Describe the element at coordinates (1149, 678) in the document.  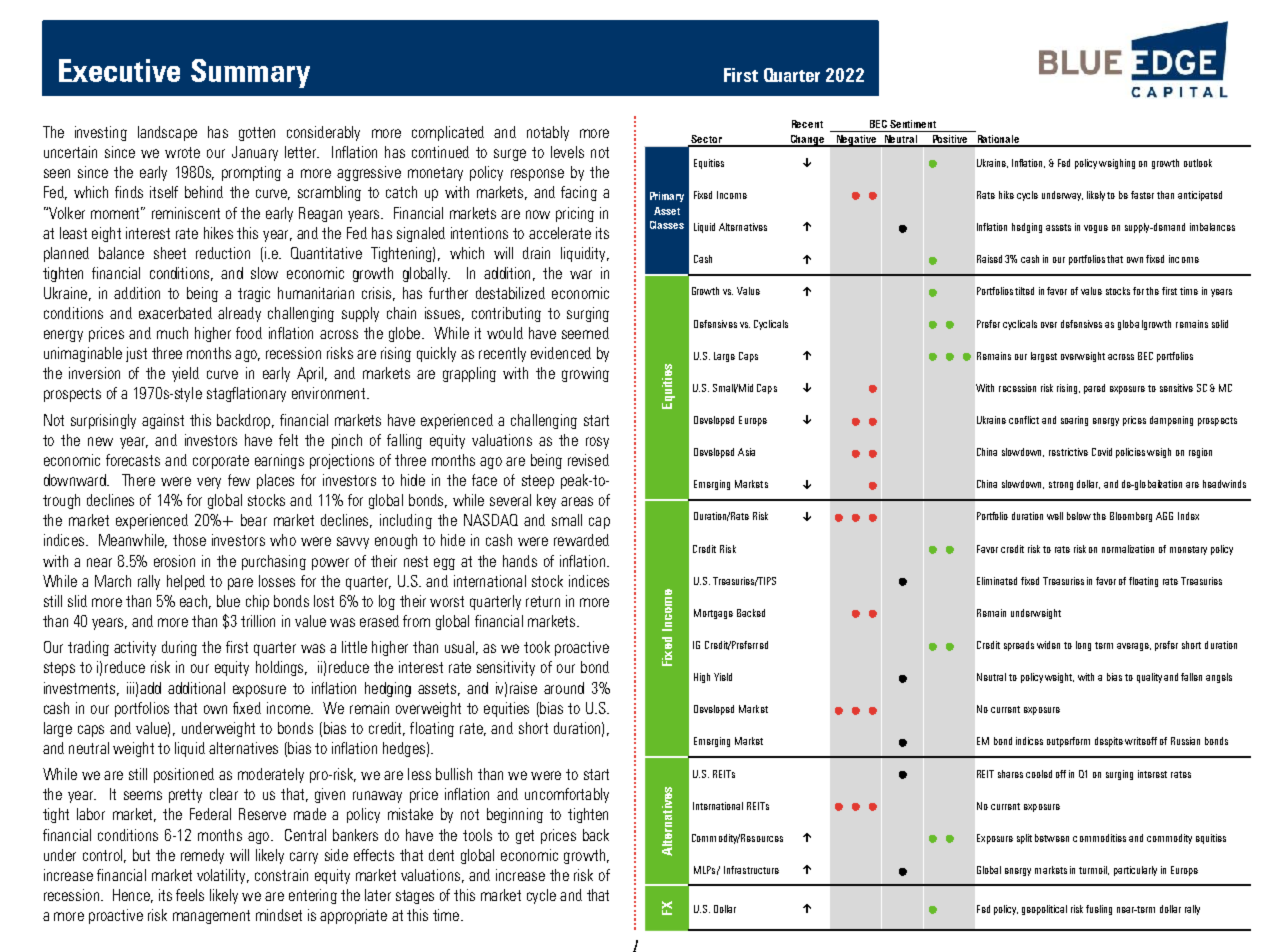
I see `quality` at that location.
